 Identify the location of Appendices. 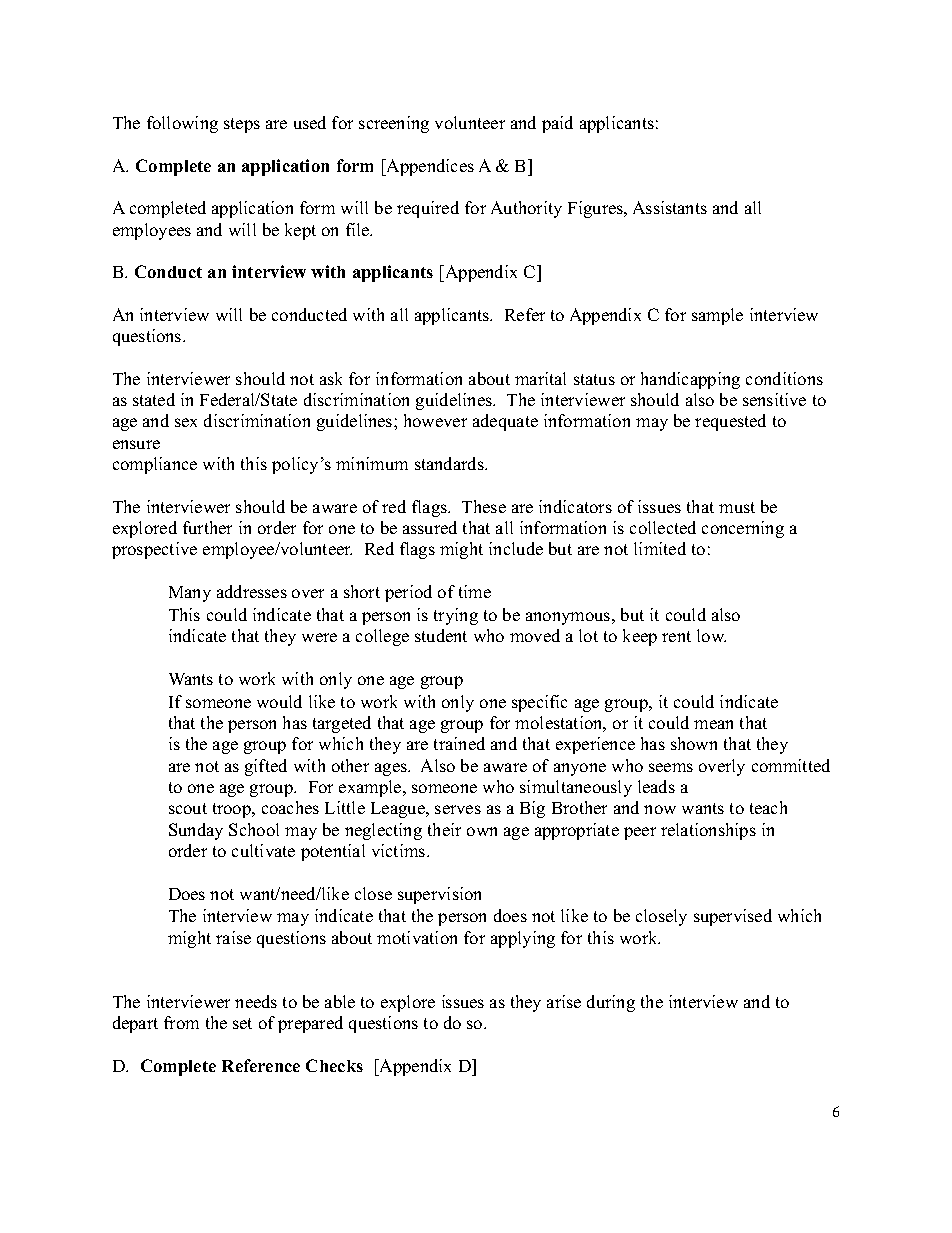
(429, 167).
